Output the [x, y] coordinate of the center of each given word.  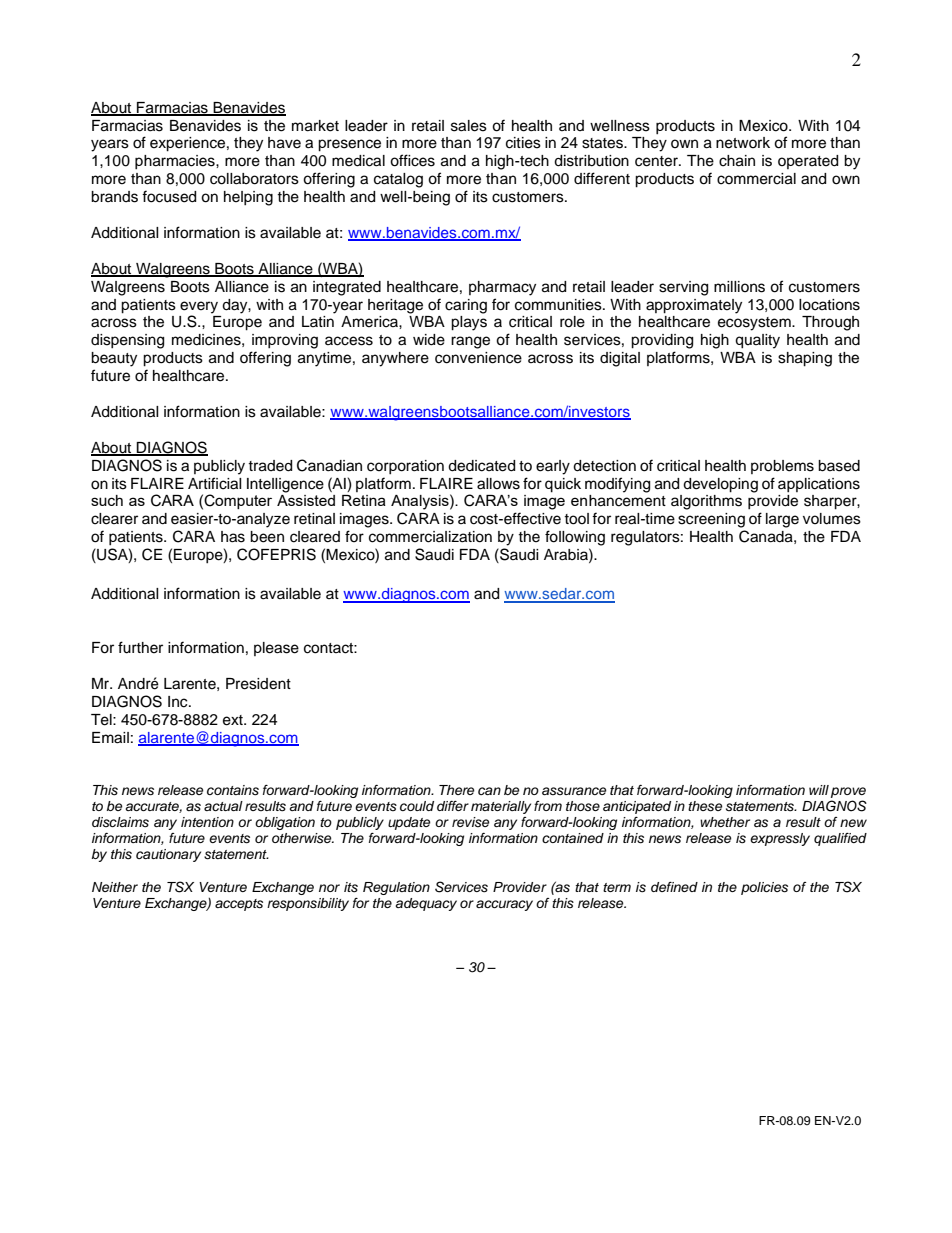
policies [764, 888]
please [276, 649]
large [782, 520]
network [743, 143]
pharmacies [176, 162]
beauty [114, 359]
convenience [478, 358]
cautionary [168, 855]
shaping [805, 359]
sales [469, 126]
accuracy [504, 905]
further [140, 647]
